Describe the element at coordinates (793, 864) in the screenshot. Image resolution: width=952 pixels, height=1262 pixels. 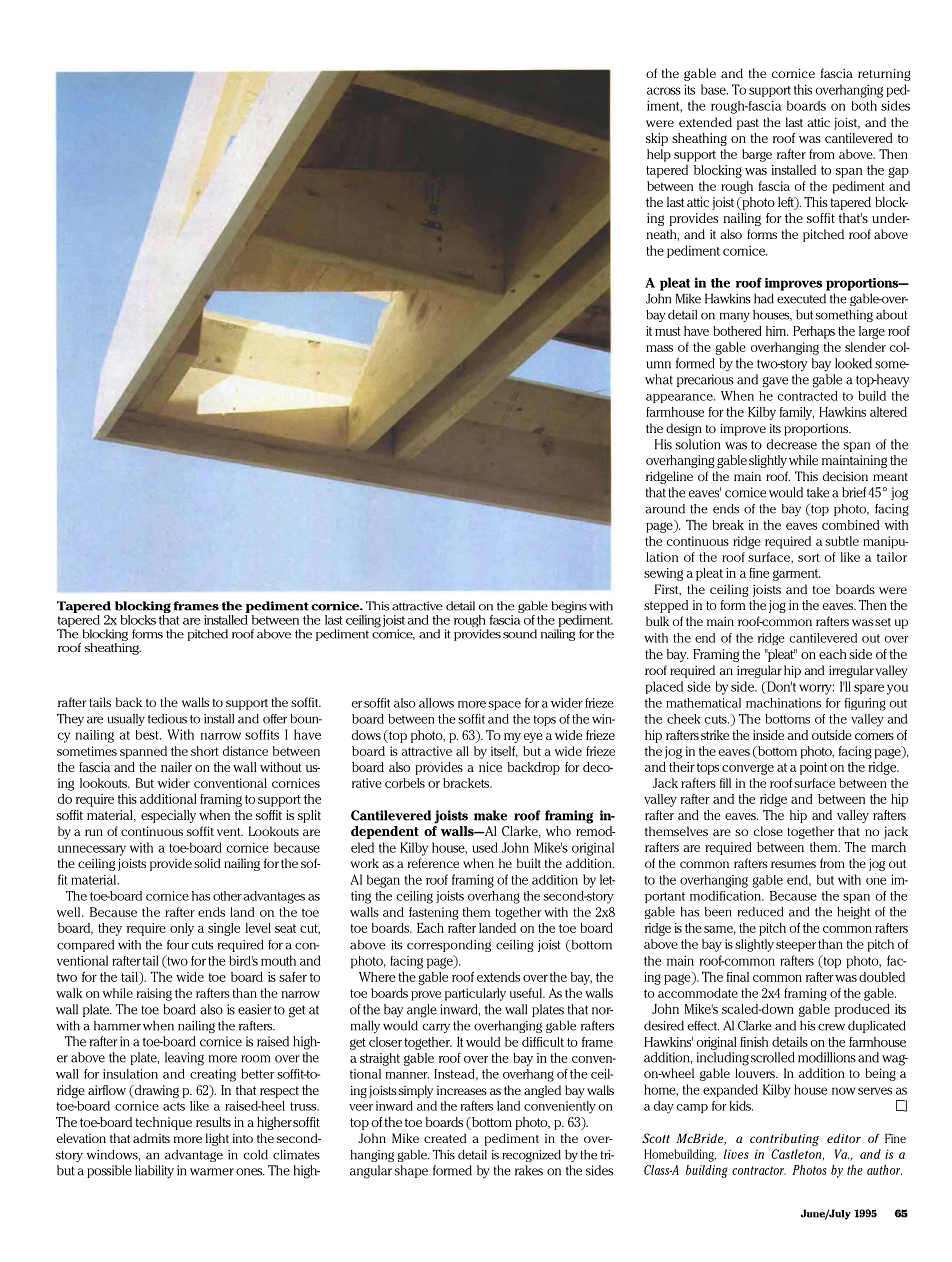
I see `resumes` at that location.
